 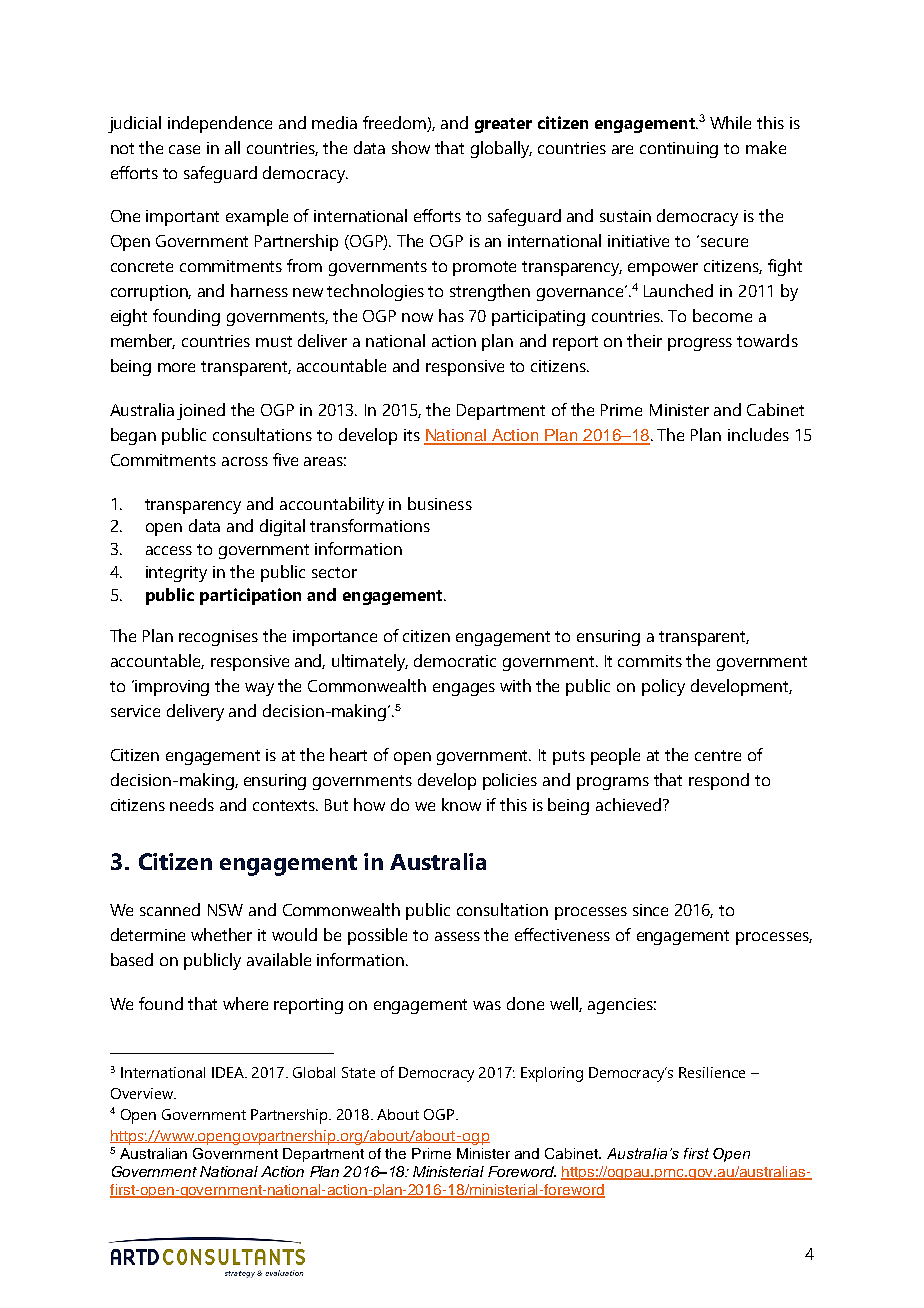 I want to click on was, so click(x=487, y=1005).
